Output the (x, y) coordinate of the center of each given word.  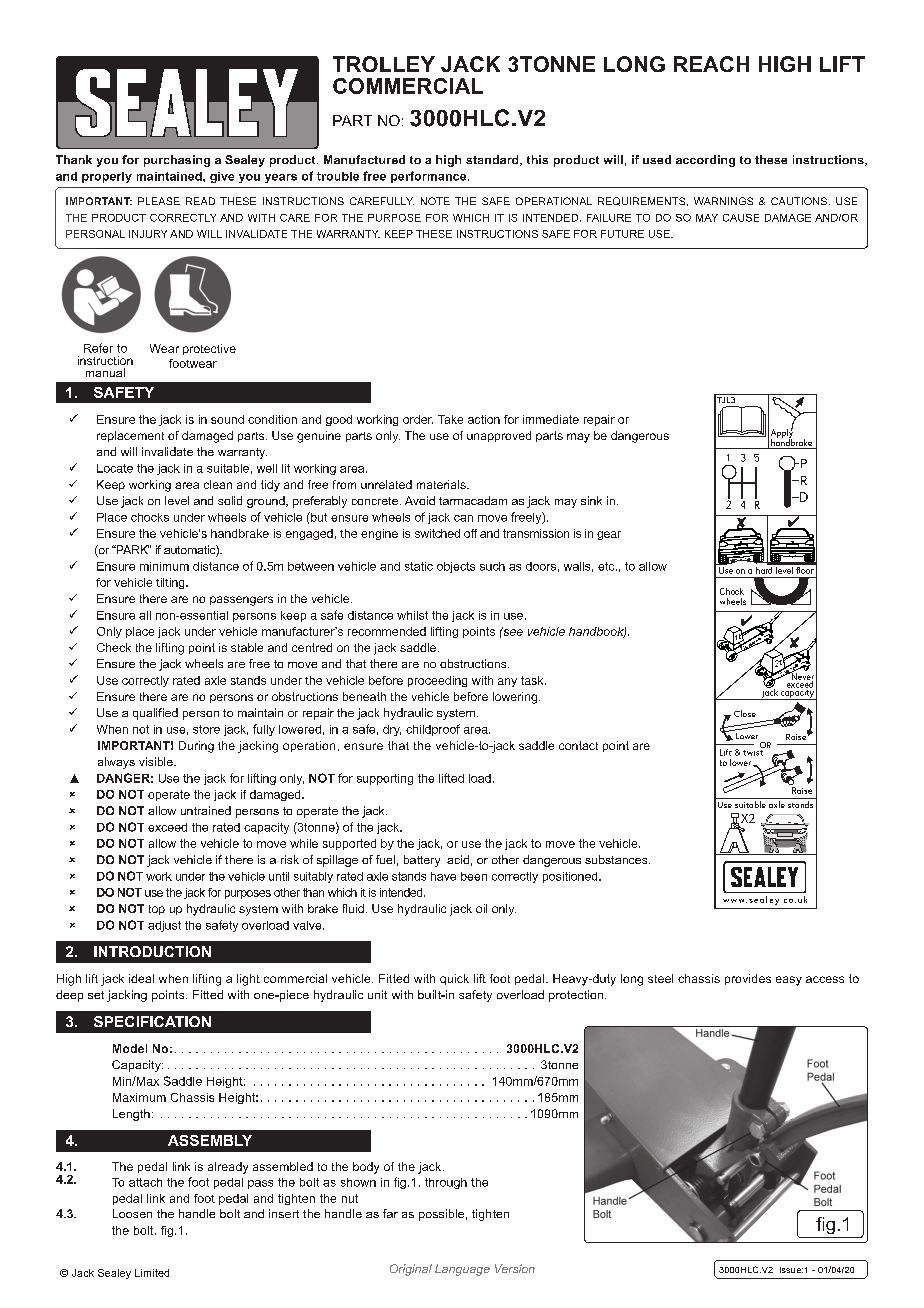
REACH (711, 64)
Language (462, 1270)
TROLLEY (384, 64)
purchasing (177, 161)
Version (515, 1268)
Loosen (132, 1213)
